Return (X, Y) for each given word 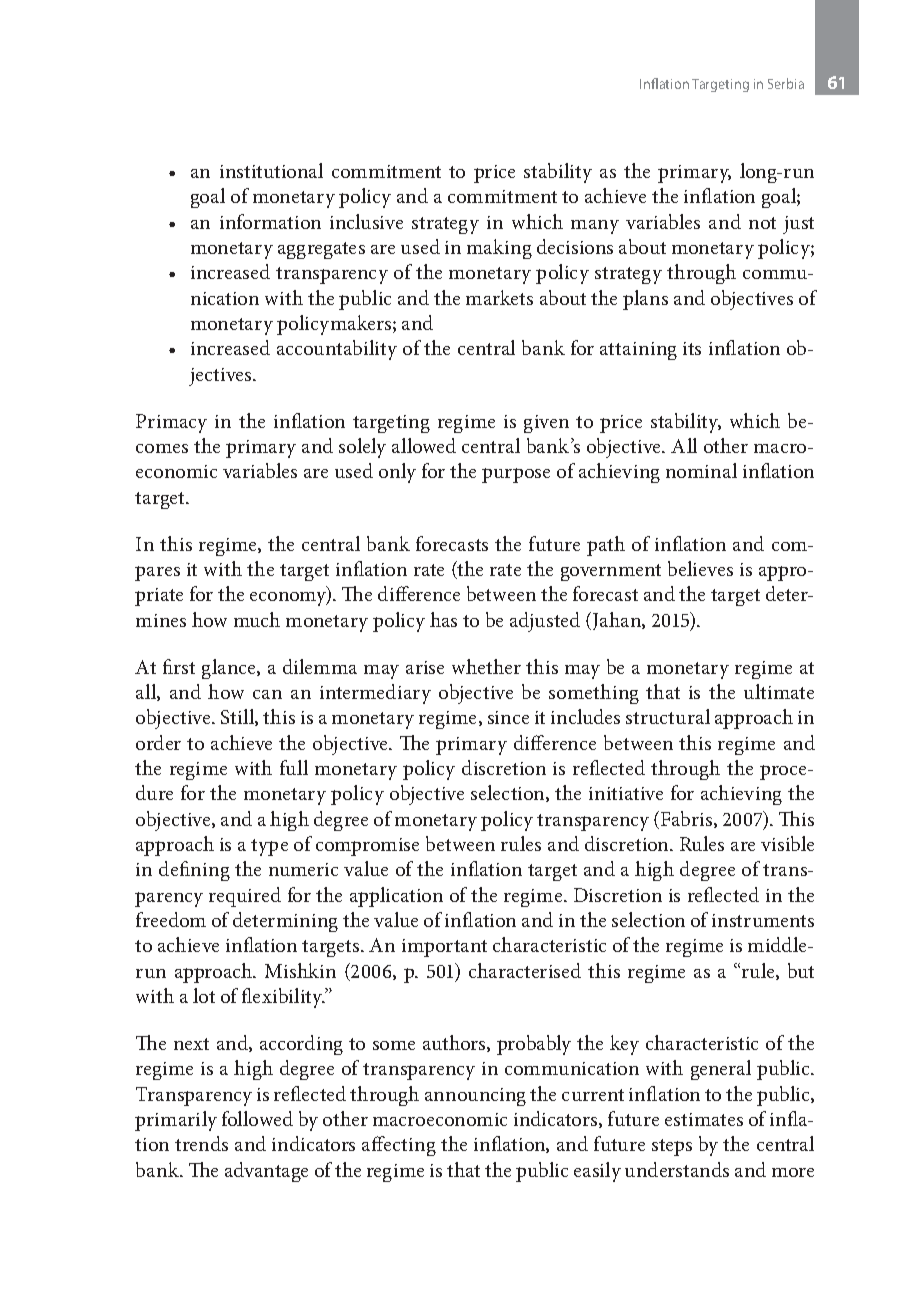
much (257, 619)
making (499, 249)
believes (700, 568)
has (443, 619)
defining (194, 871)
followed (257, 1118)
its (692, 348)
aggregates (321, 250)
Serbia (786, 83)
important (444, 948)
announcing (475, 1097)
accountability (337, 350)
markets (499, 297)
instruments (763, 920)
